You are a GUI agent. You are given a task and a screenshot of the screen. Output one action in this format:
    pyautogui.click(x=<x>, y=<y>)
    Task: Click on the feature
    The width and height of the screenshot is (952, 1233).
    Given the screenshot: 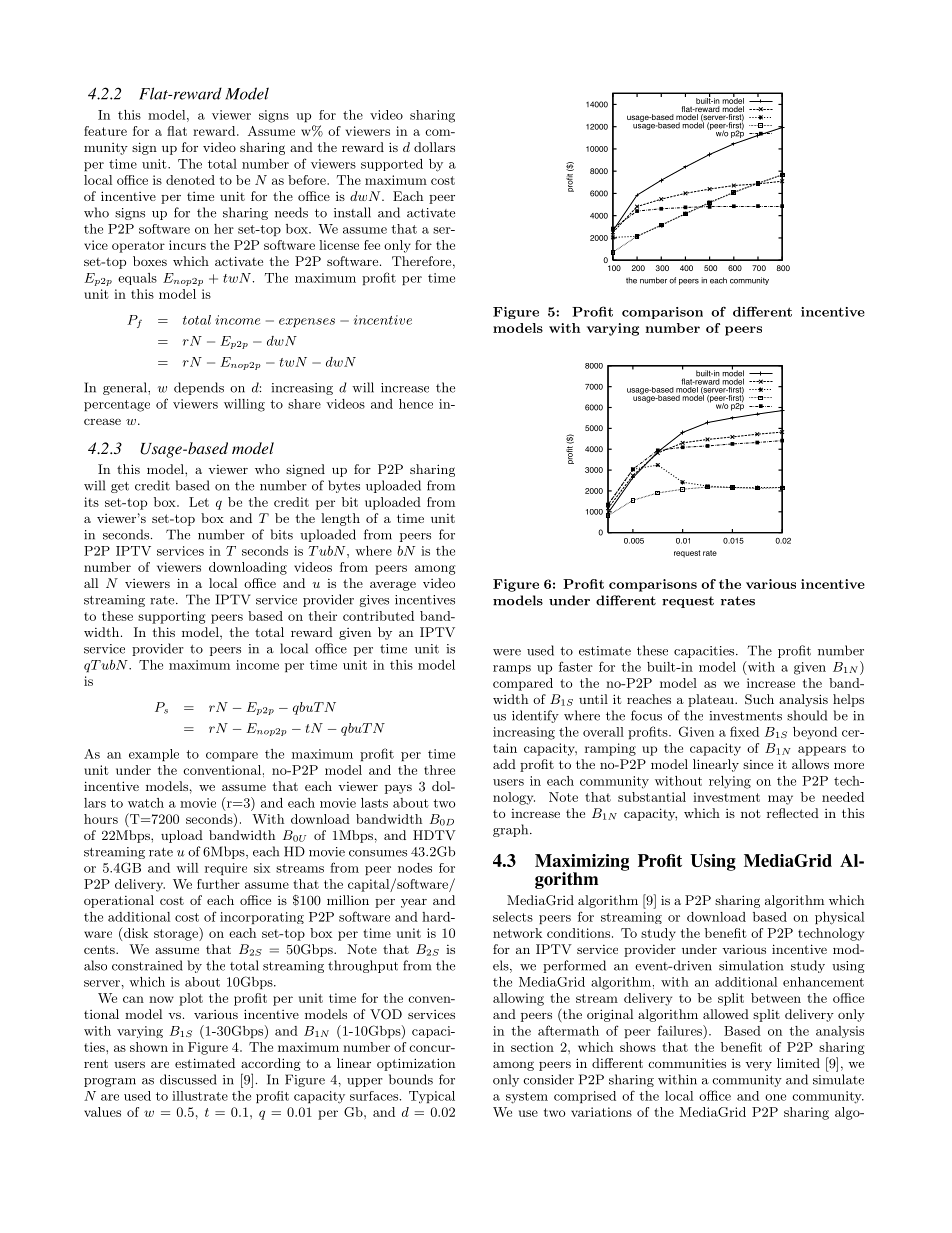 What is the action you would take?
    pyautogui.click(x=105, y=131)
